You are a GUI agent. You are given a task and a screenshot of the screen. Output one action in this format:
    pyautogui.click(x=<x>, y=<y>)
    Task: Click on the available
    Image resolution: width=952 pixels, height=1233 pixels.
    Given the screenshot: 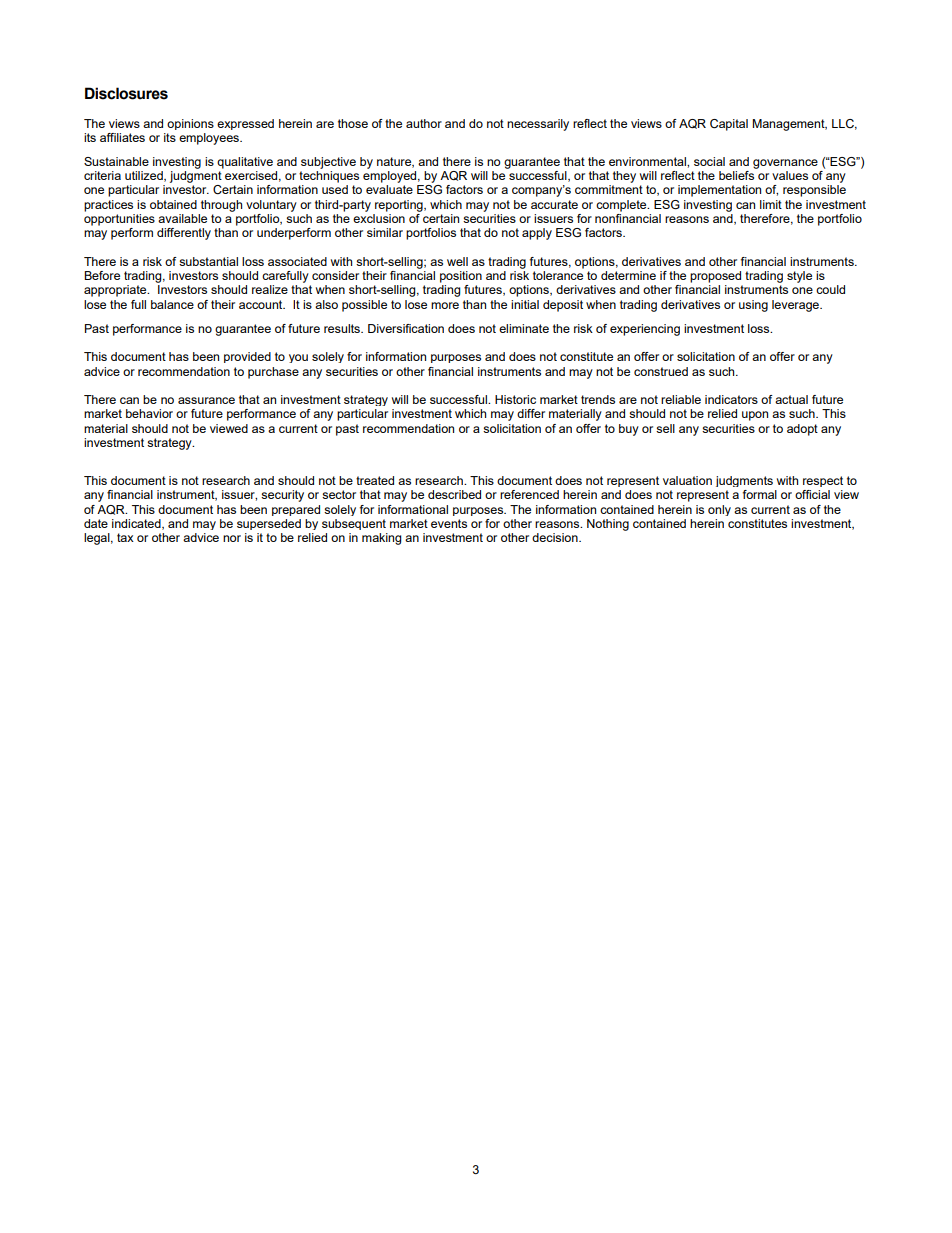 What is the action you would take?
    pyautogui.click(x=182, y=218)
